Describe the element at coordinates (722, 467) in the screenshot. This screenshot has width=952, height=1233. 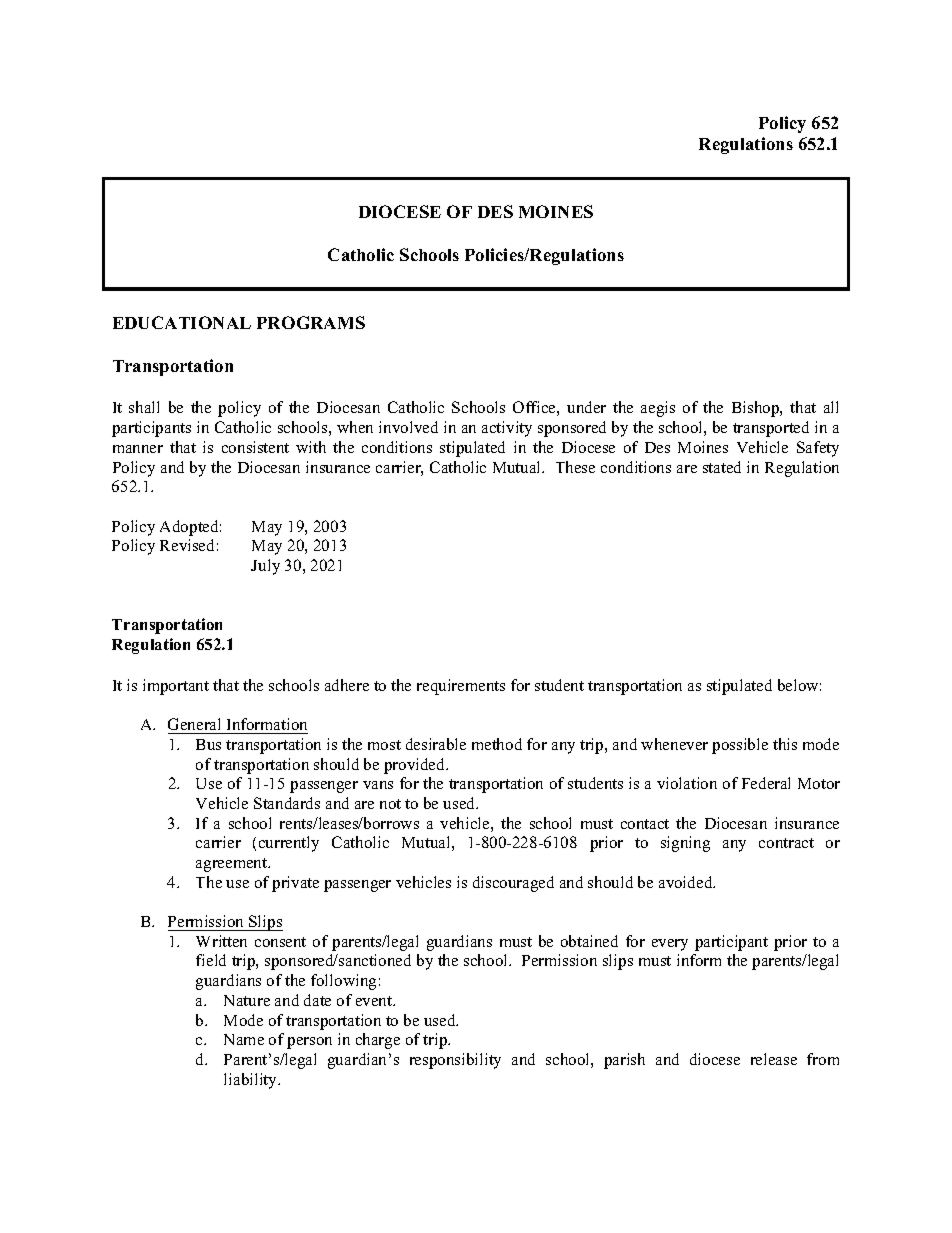
I see `stated` at that location.
